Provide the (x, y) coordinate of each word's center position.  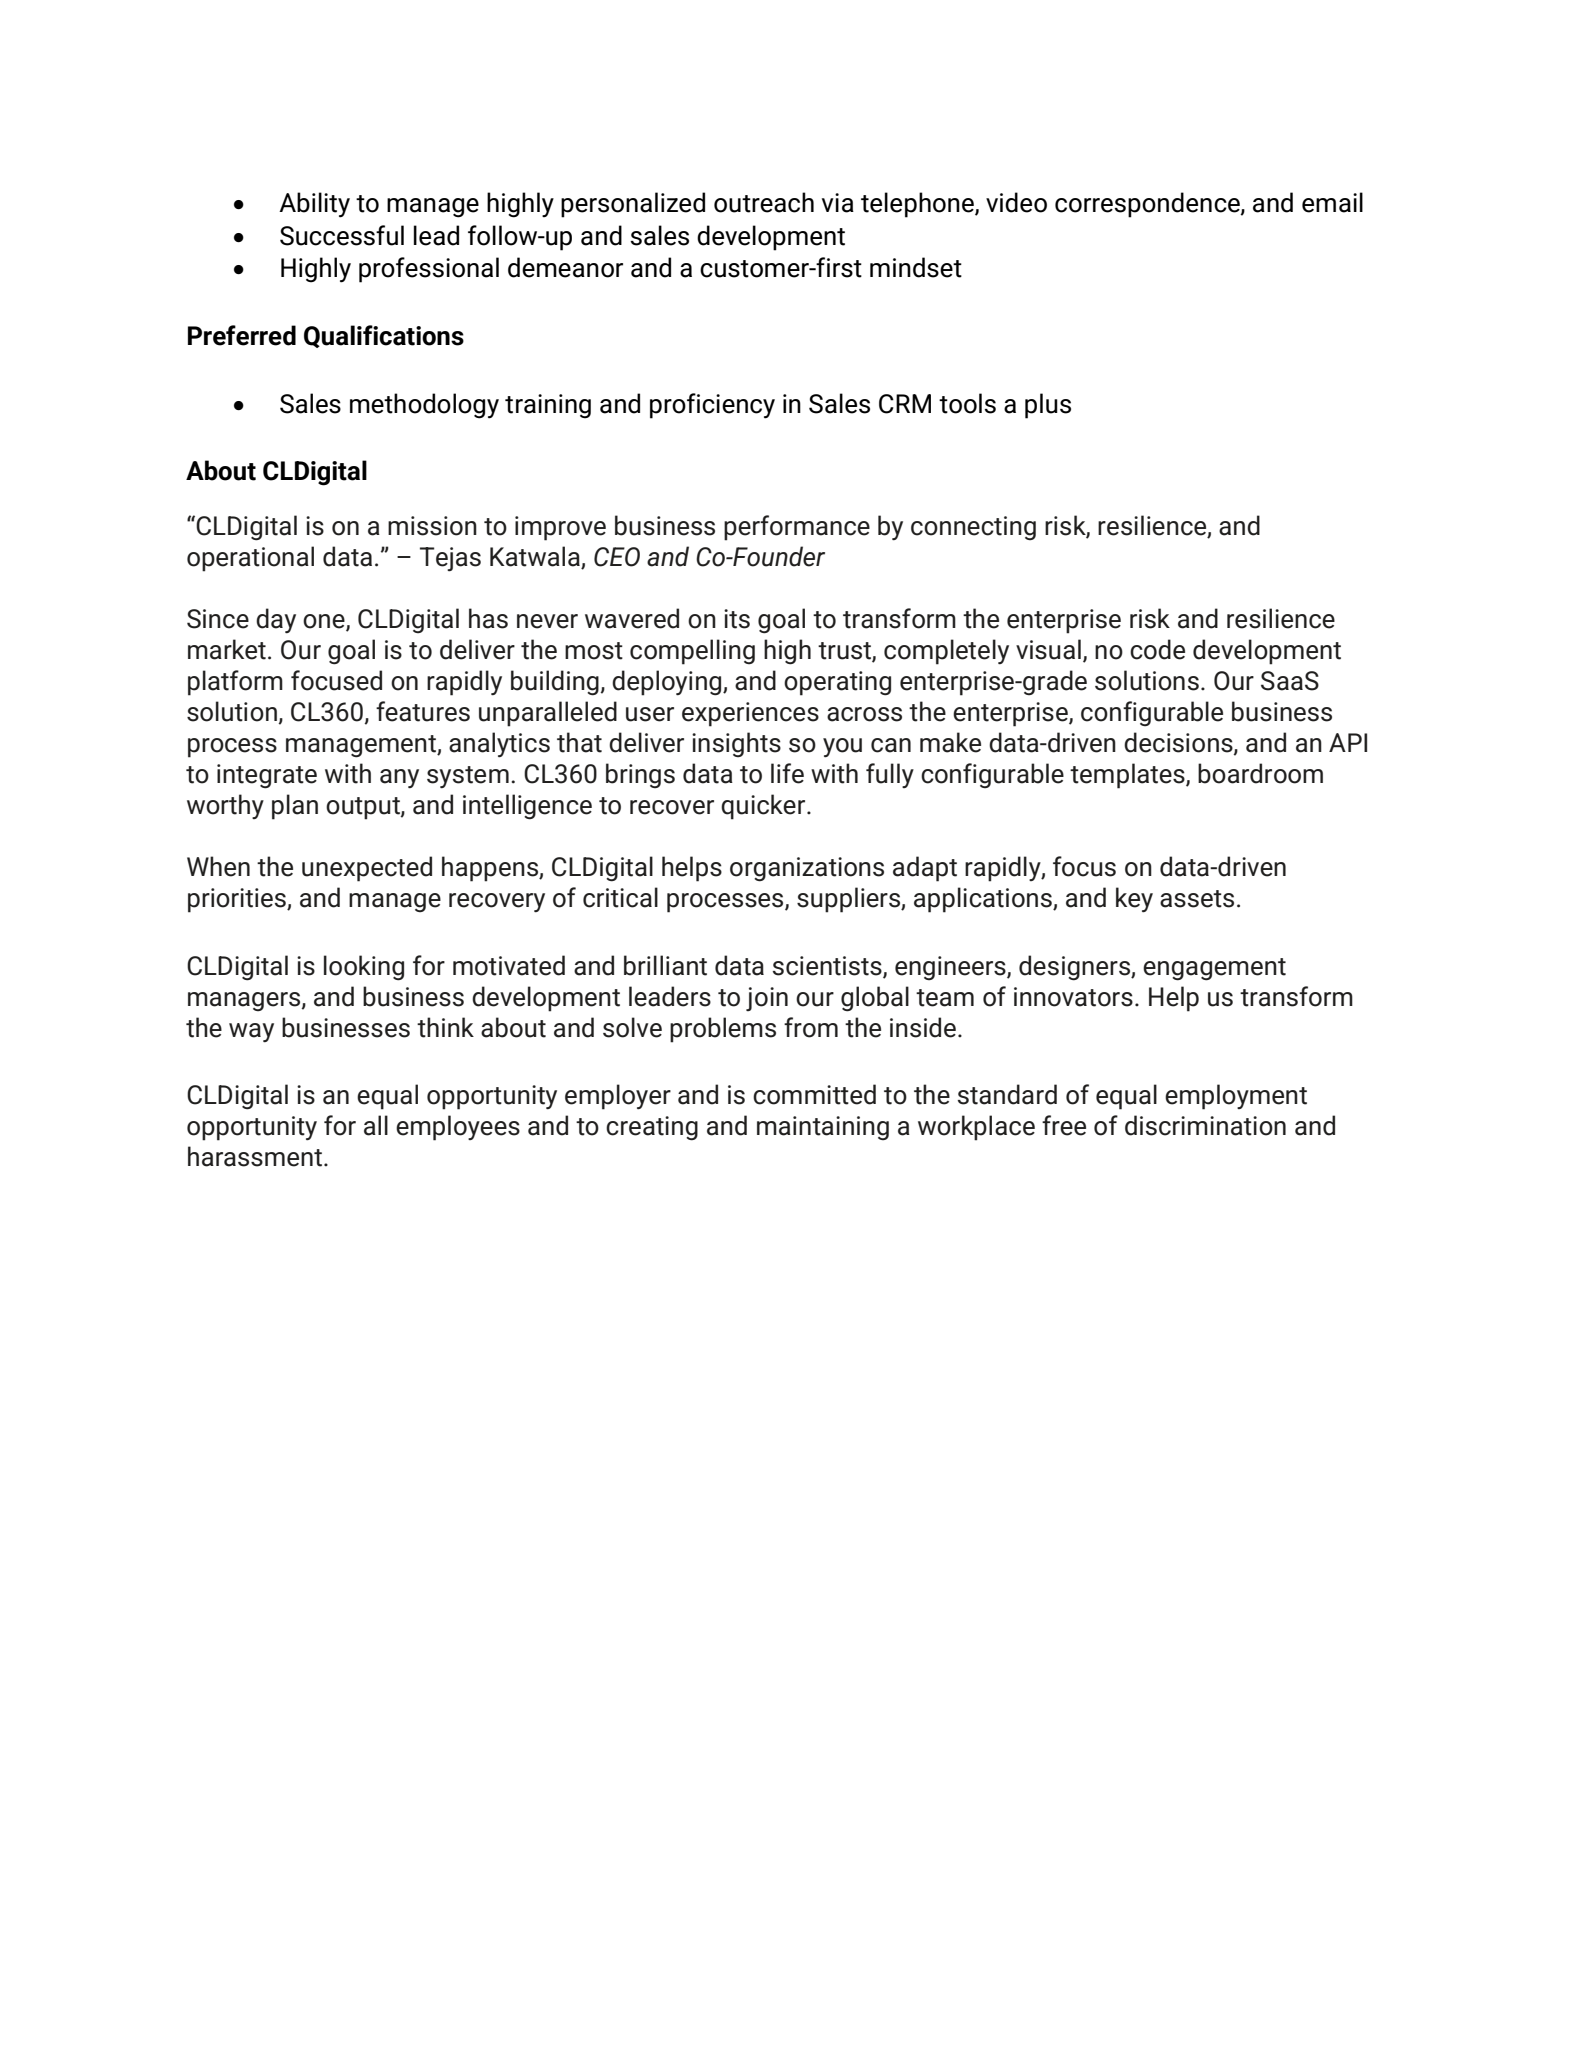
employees (458, 1128)
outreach (764, 202)
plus (1048, 406)
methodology (424, 406)
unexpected (367, 869)
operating (837, 683)
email (1332, 202)
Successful (342, 235)
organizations (807, 869)
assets (1197, 899)
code (1157, 649)
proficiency (712, 406)
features (423, 711)
